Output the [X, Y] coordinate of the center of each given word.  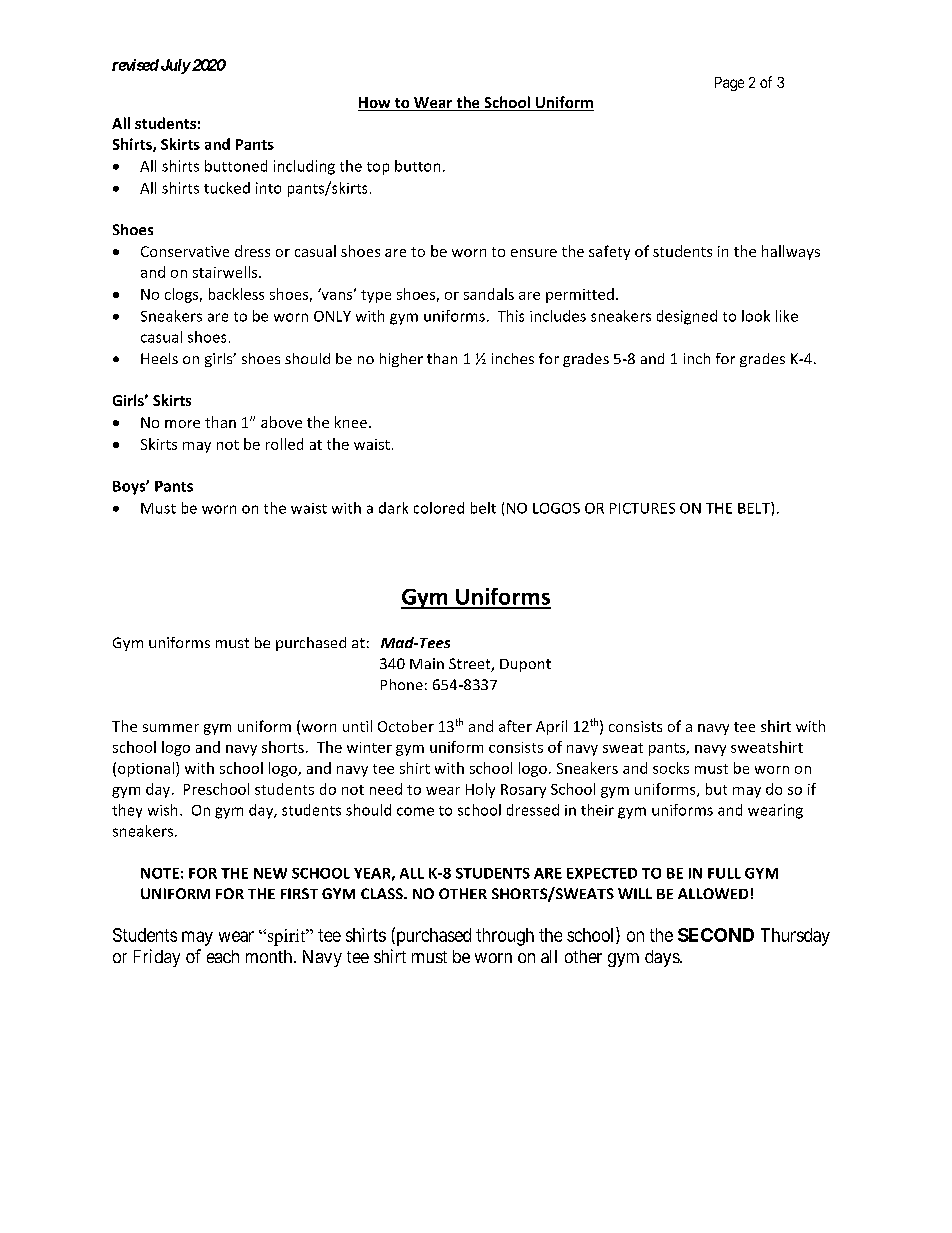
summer [171, 728]
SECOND [716, 935]
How [375, 104]
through [505, 937]
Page [729, 84]
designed [687, 317]
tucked [227, 188]
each [223, 956]
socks [671, 768]
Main [427, 663]
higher [401, 360]
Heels [159, 358]
